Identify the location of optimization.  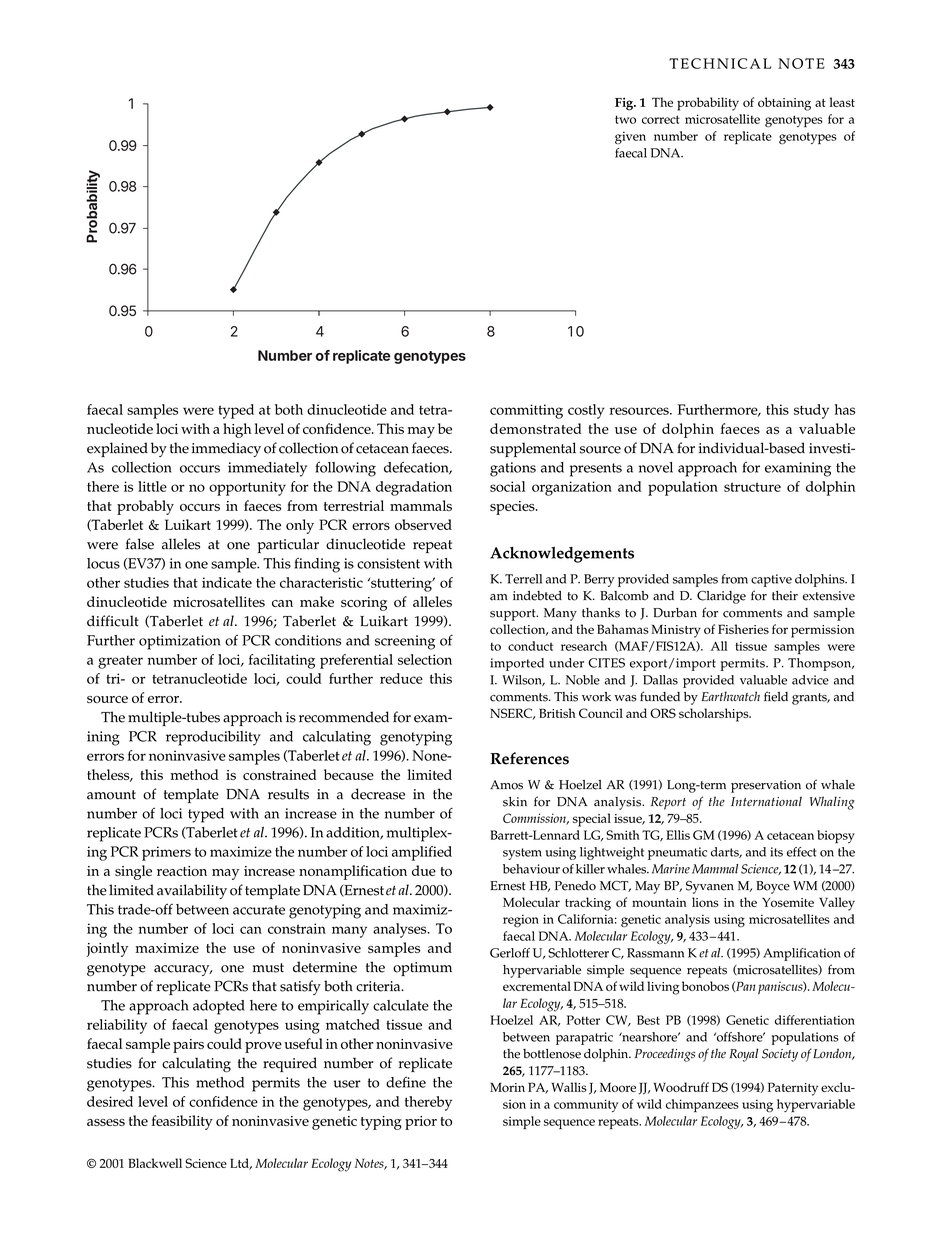
(180, 642).
